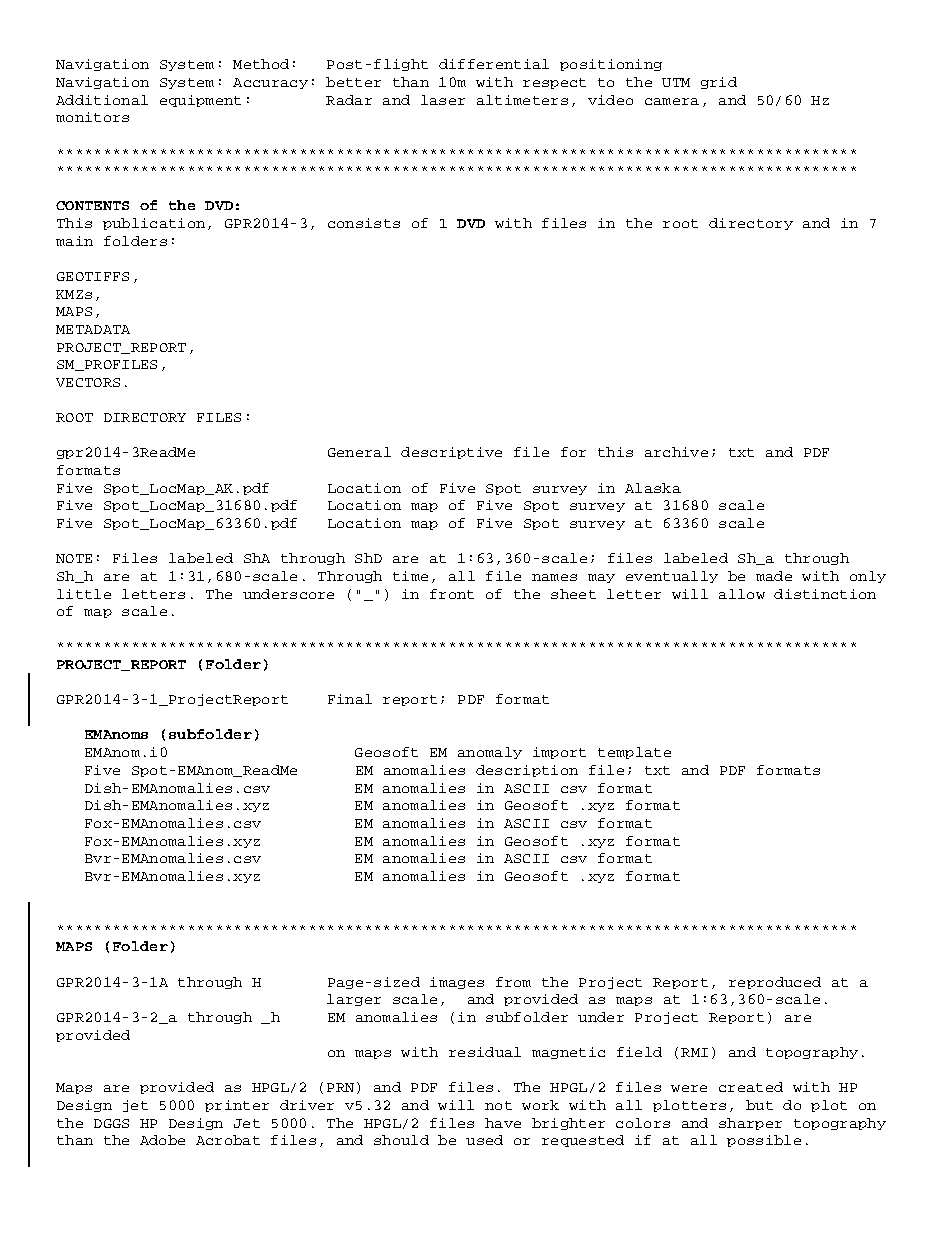 This screenshot has height=1233, width=952. What do you see at coordinates (200, 101) in the screenshot?
I see `equipment` at bounding box center [200, 101].
